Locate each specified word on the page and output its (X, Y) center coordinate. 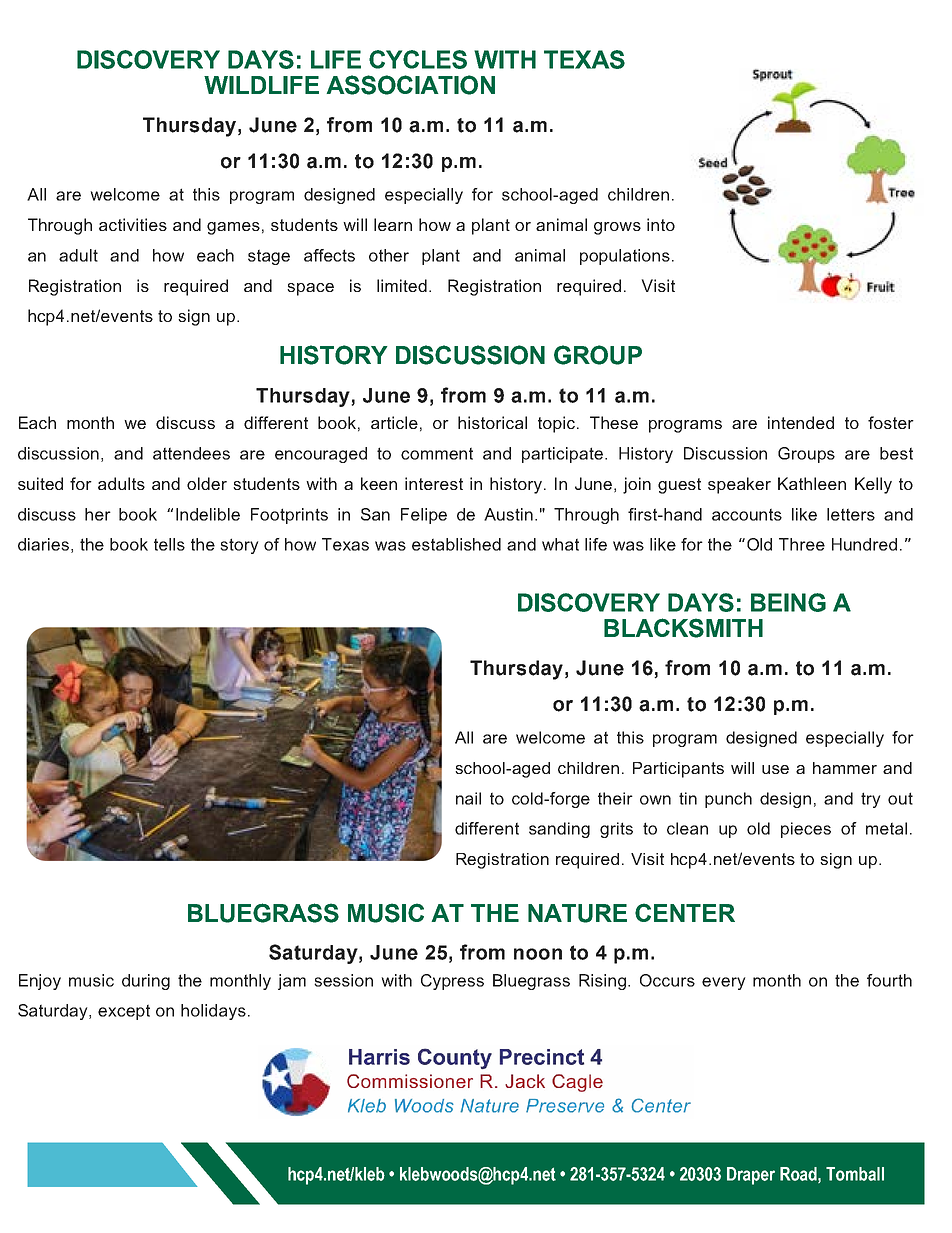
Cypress (452, 982)
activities (133, 224)
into (661, 224)
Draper (751, 1176)
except (124, 1012)
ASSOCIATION (410, 85)
